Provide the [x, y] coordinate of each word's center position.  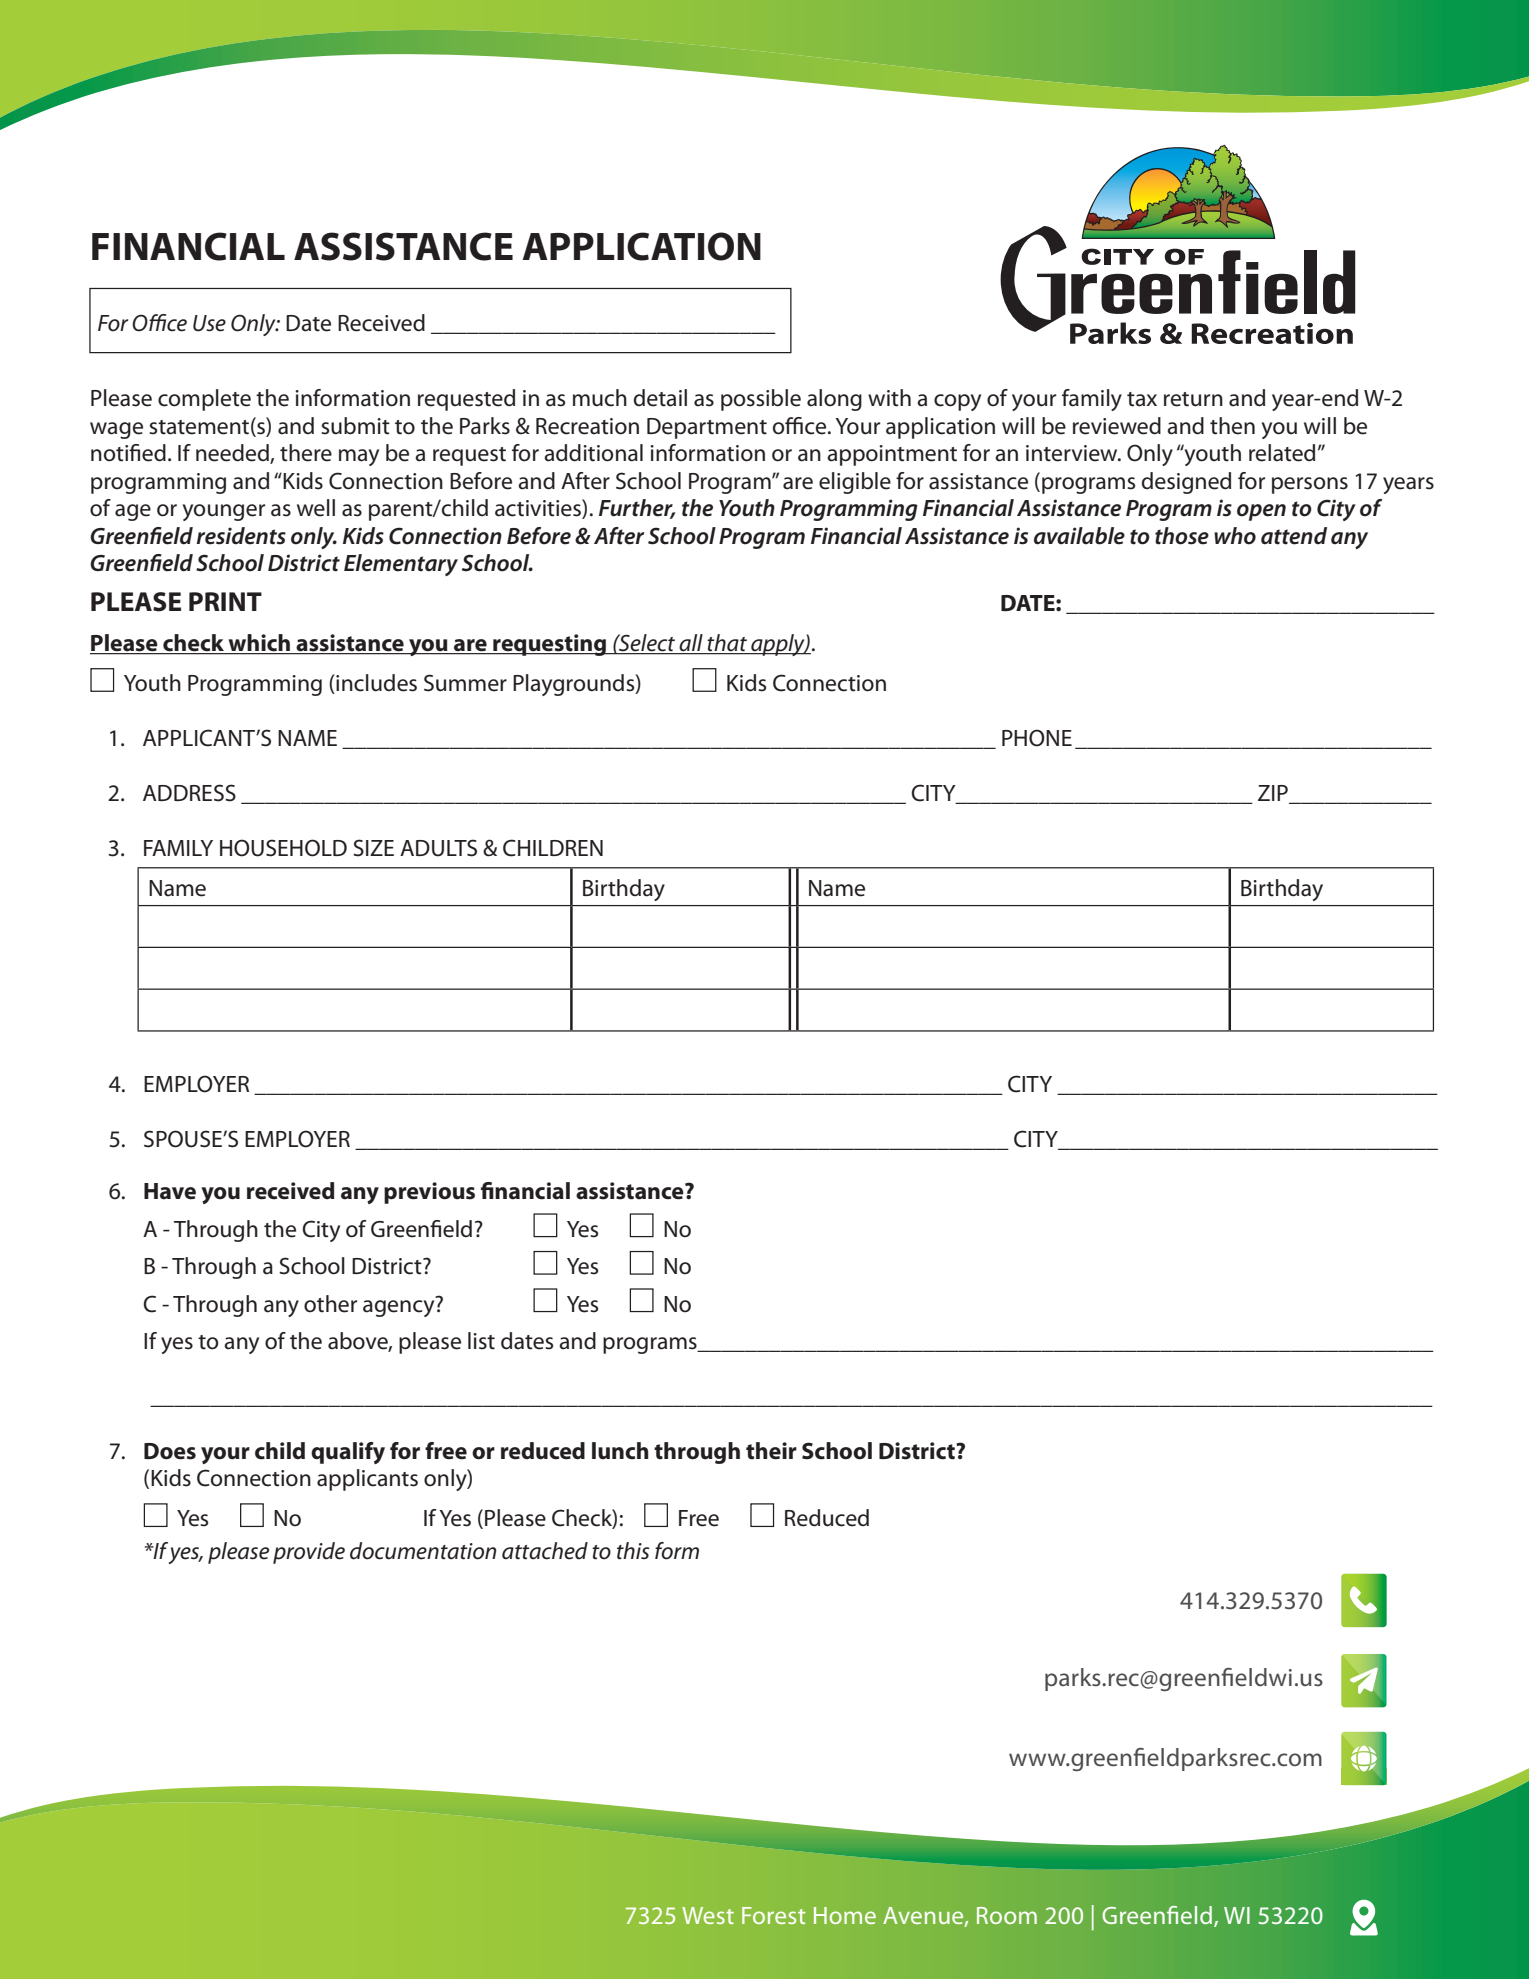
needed [233, 454]
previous [429, 1193]
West [708, 1915]
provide [309, 1553]
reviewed [1117, 426]
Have [170, 1191]
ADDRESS [189, 793]
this [633, 1551]
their [771, 1451]
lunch [620, 1451]
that [728, 644]
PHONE [1037, 738]
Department [707, 428]
